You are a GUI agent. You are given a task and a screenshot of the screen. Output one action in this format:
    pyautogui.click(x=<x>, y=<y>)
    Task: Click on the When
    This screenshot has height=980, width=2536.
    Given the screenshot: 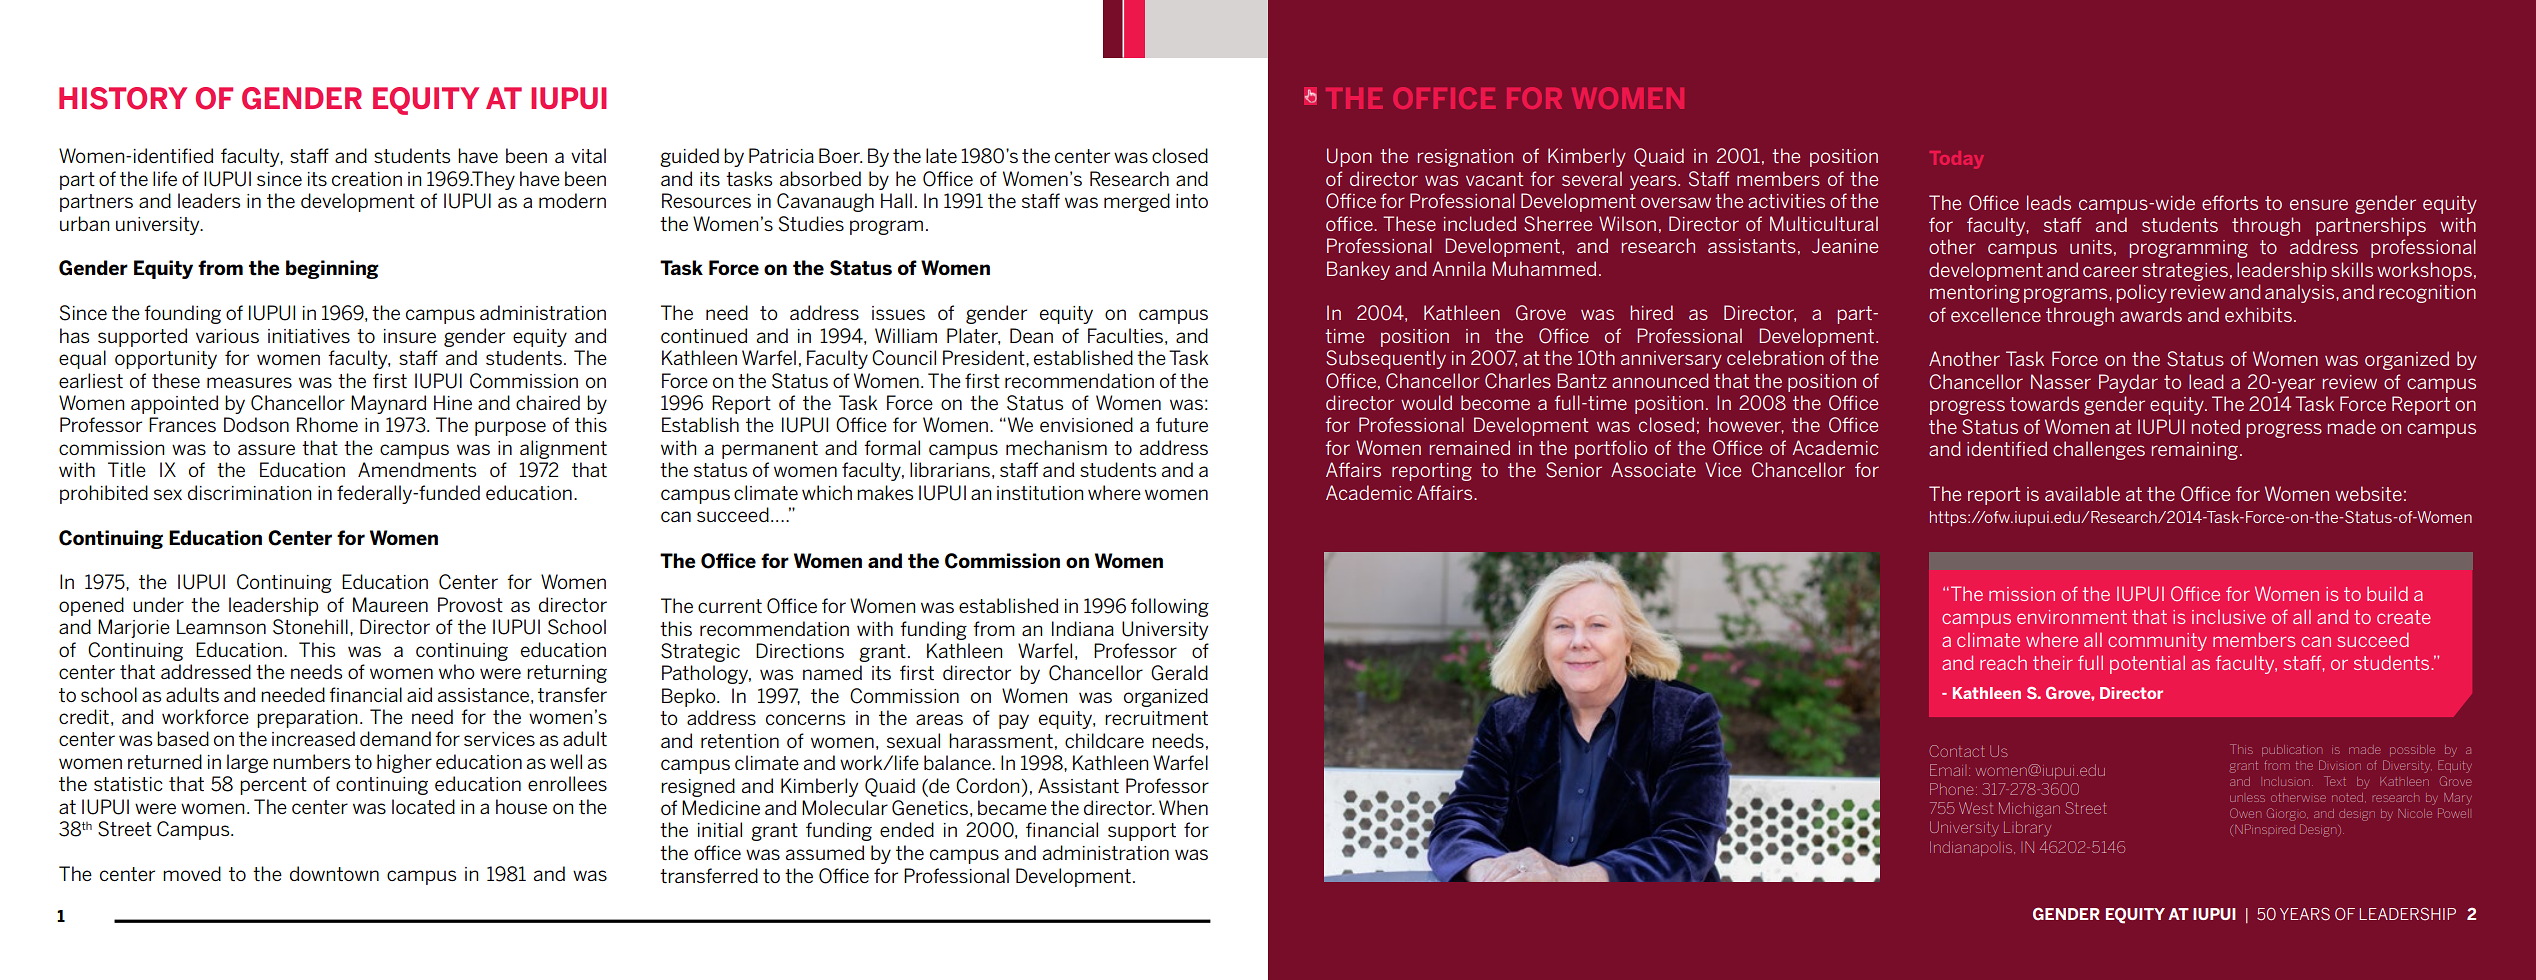 What is the action you would take?
    pyautogui.click(x=1183, y=807)
